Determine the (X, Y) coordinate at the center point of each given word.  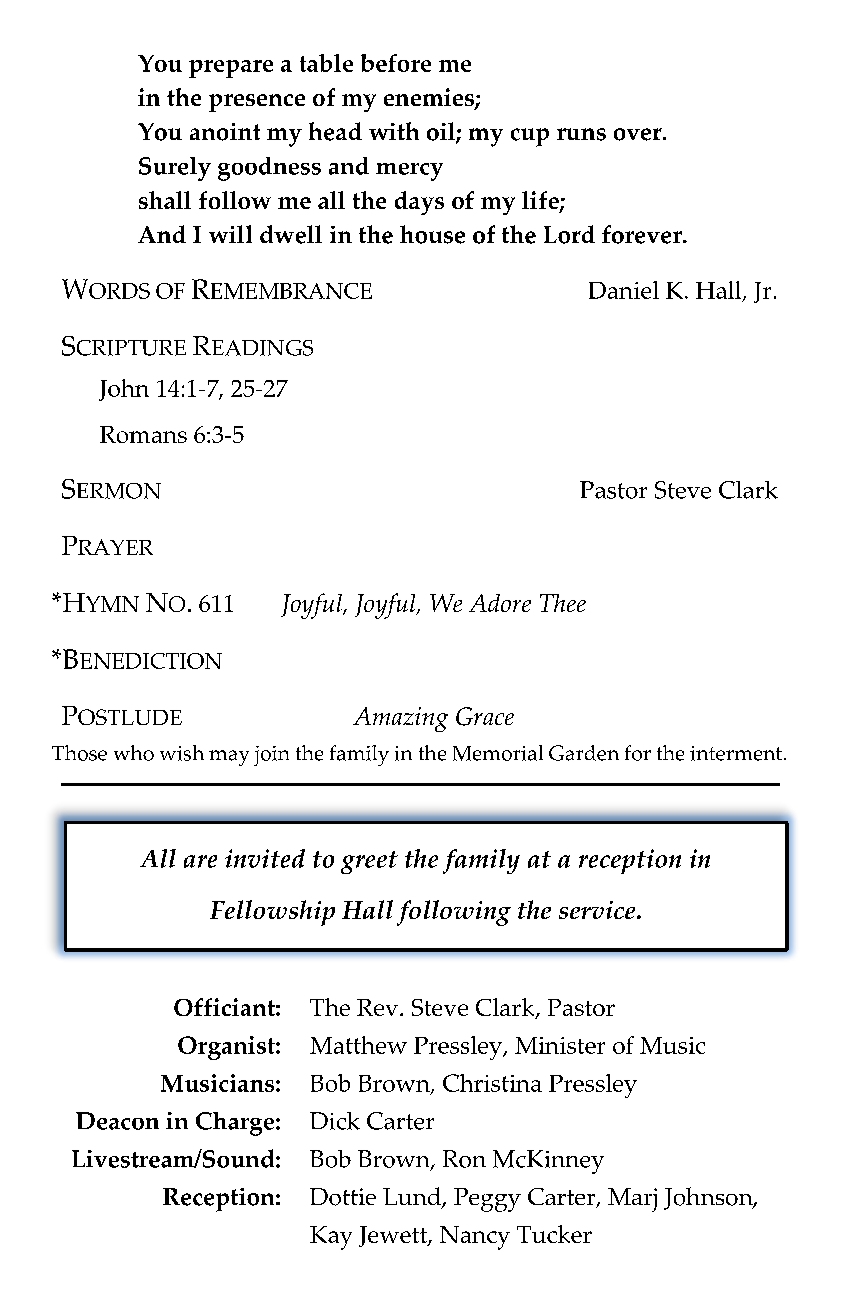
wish (182, 753)
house (432, 234)
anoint (225, 132)
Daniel (624, 290)
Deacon (117, 1121)
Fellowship (272, 913)
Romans (143, 434)
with (394, 131)
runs (581, 134)
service (598, 910)
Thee (563, 603)
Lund (413, 1197)
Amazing (400, 719)
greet (369, 862)
